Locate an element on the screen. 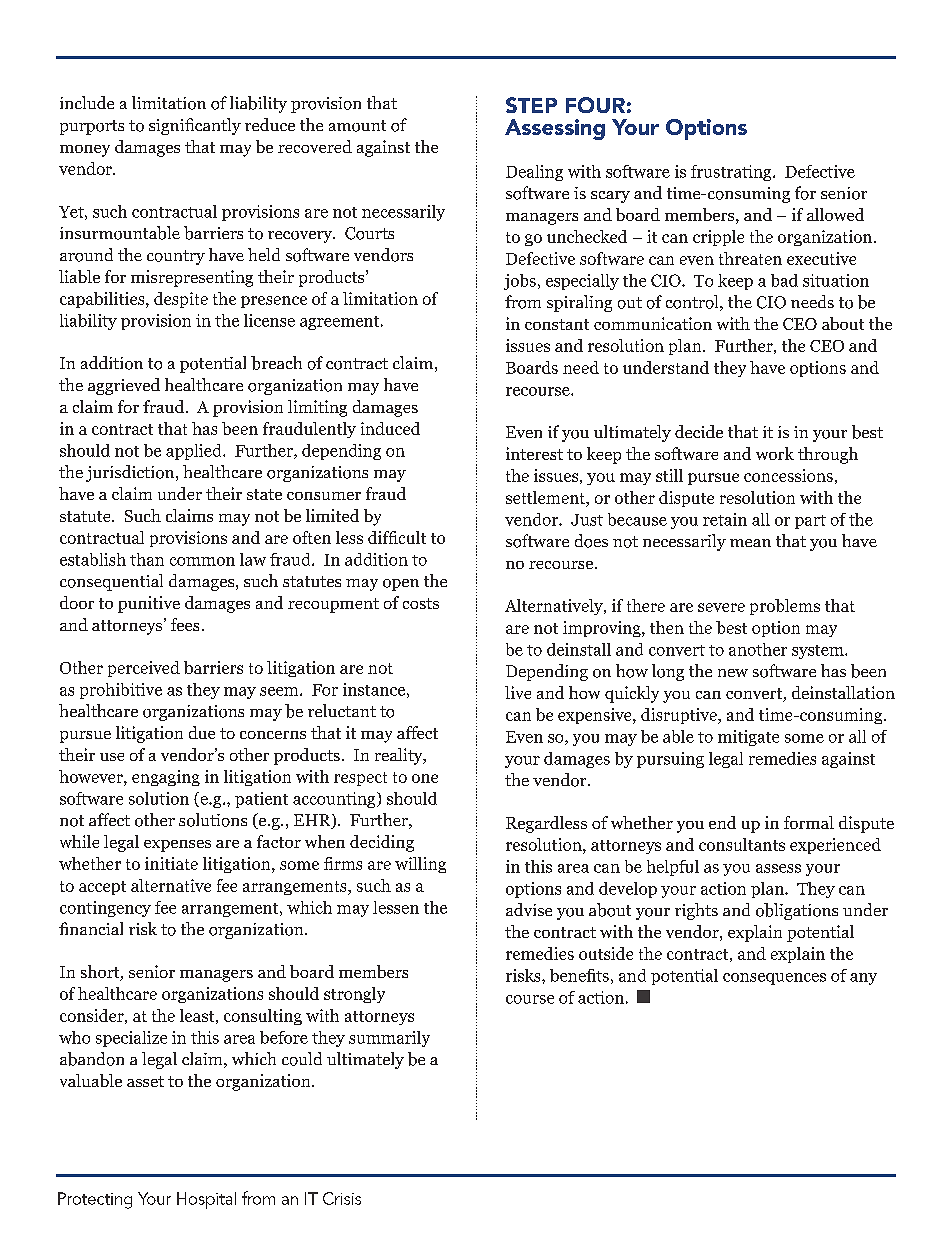 The height and width of the screenshot is (1233, 952). willing is located at coordinates (420, 865).
